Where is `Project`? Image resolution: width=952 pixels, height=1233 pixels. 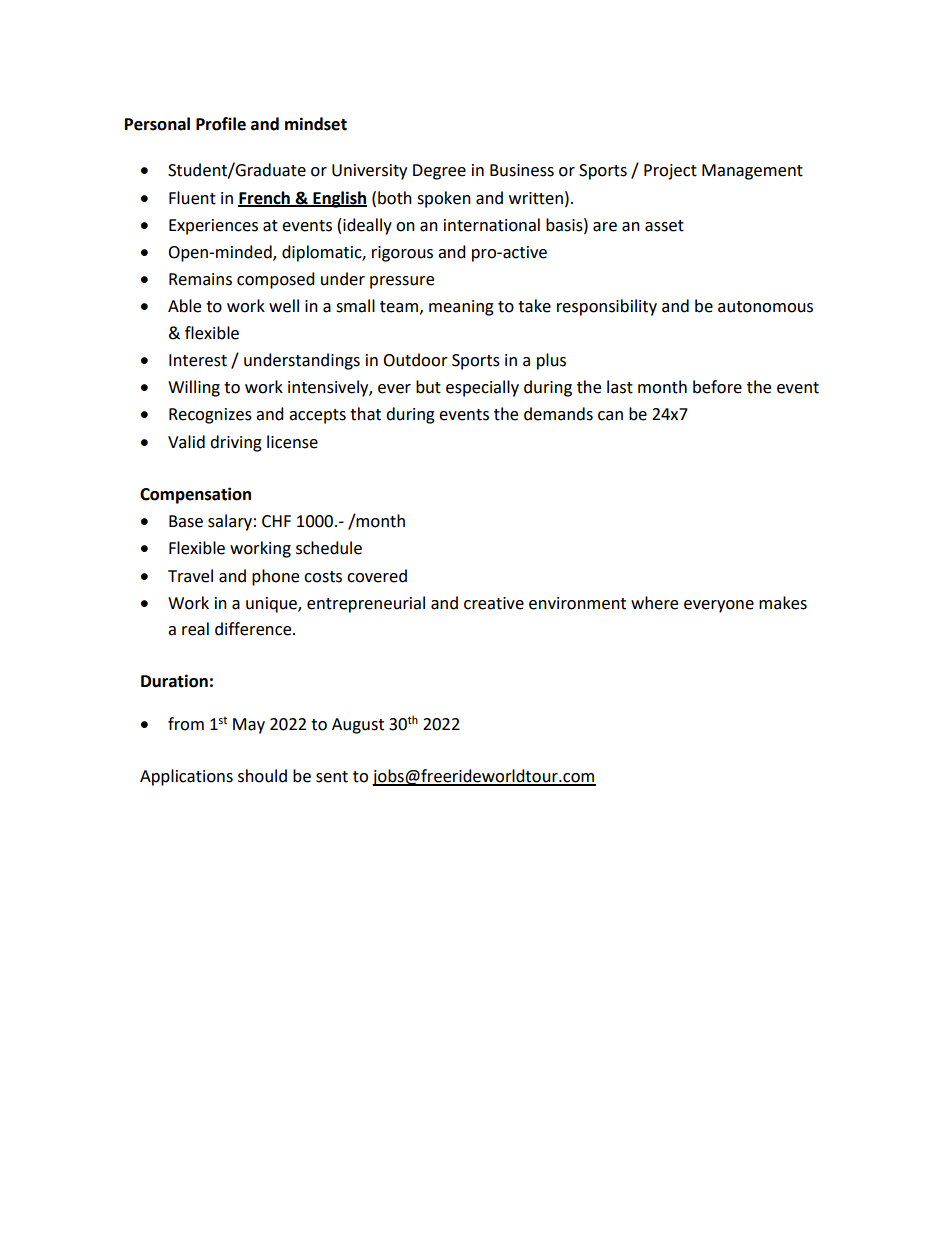 Project is located at coordinates (670, 172).
